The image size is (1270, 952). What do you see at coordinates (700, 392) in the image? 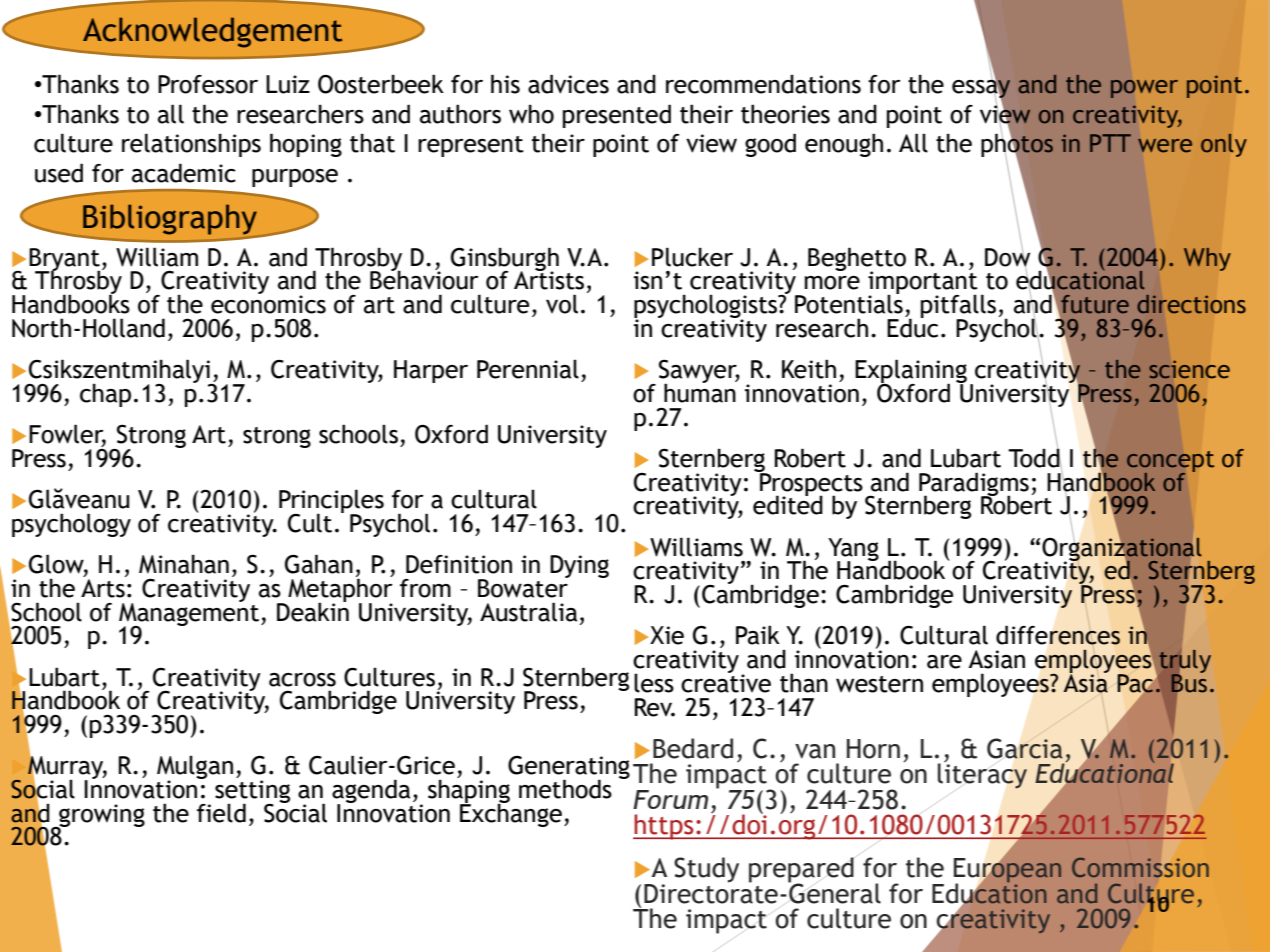
I see `human` at bounding box center [700, 392].
